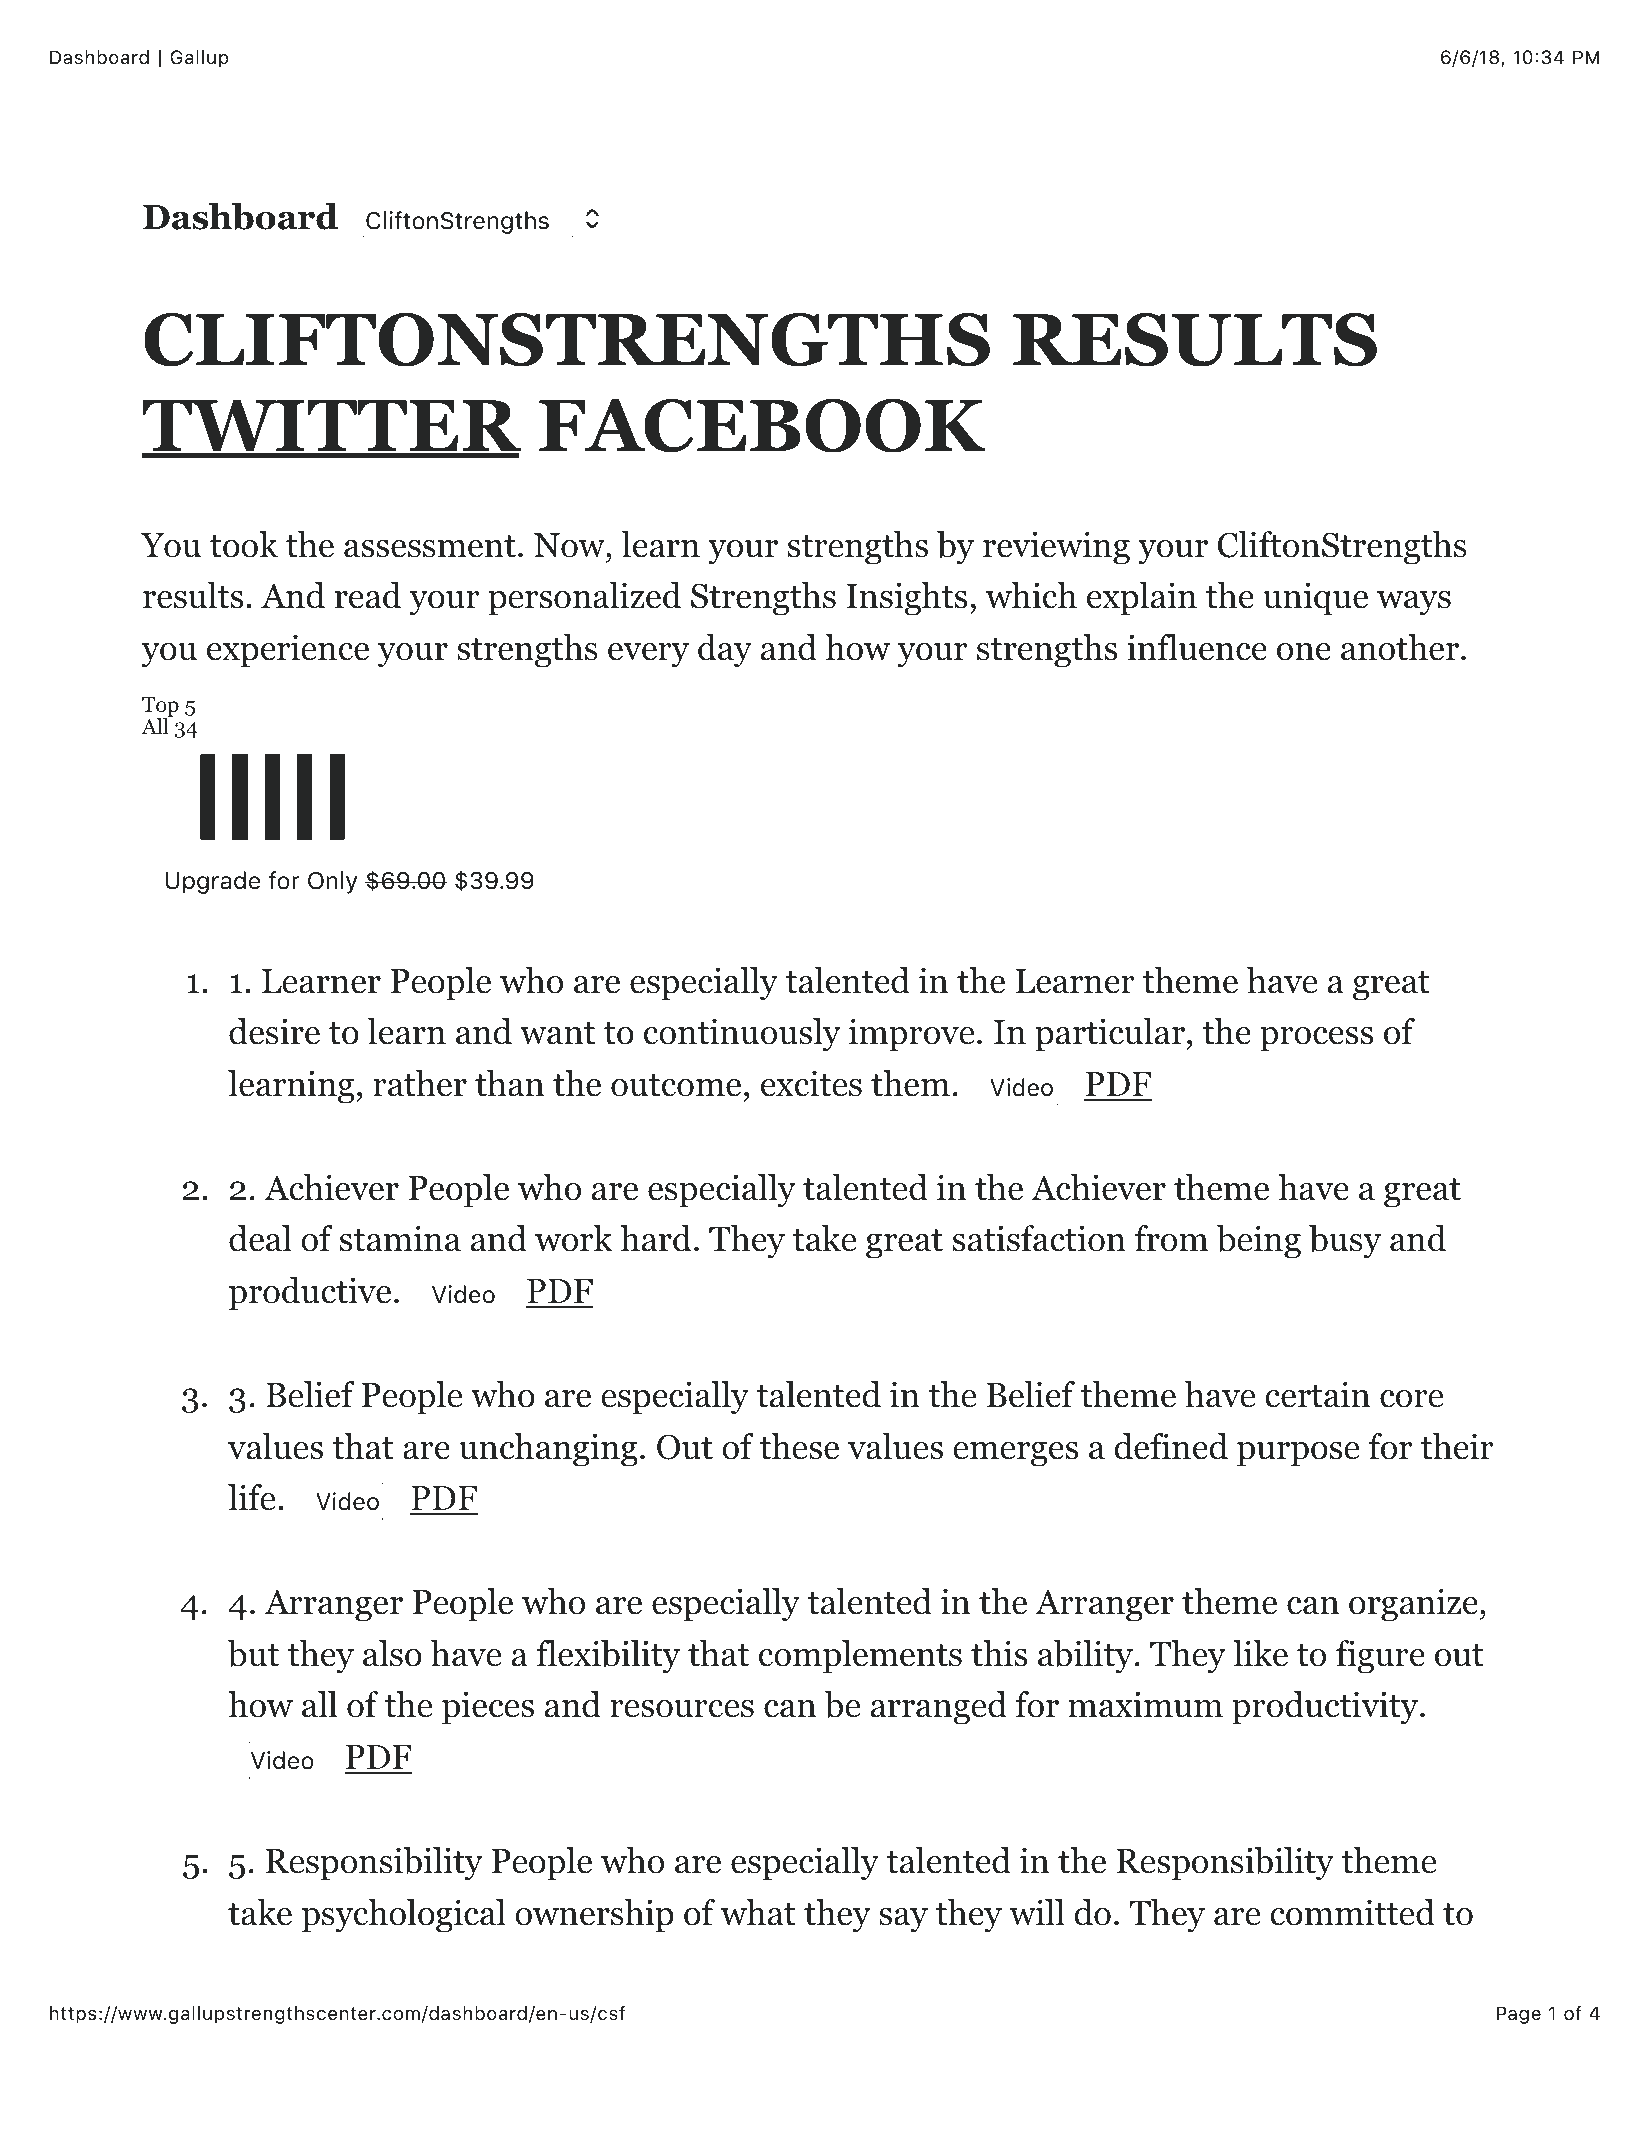 This screenshot has height=2136, width=1650. What do you see at coordinates (903, 1920) in the screenshot?
I see `say` at bounding box center [903, 1920].
